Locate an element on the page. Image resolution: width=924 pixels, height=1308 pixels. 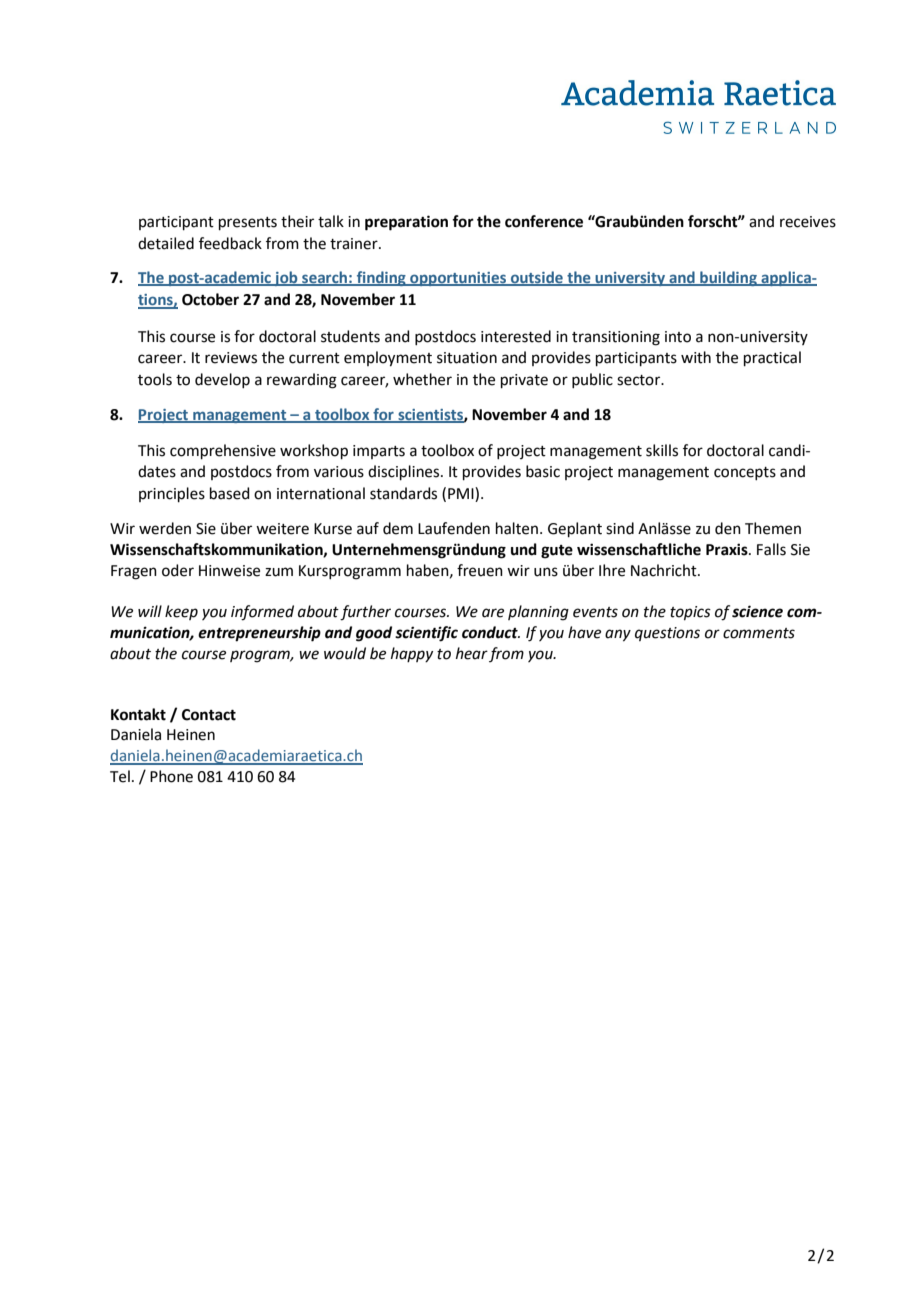
based is located at coordinates (230, 493).
